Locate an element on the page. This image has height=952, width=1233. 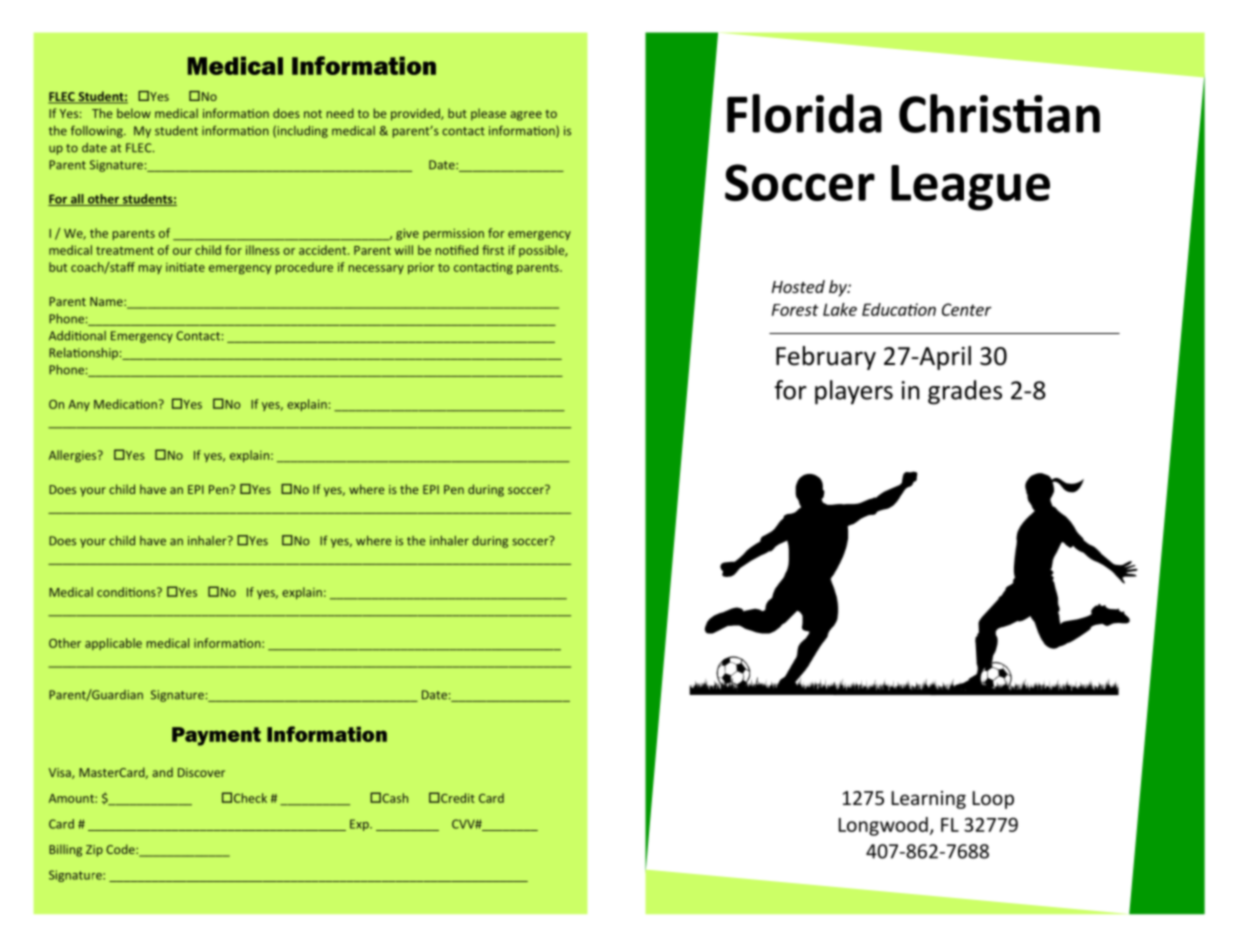
agree is located at coordinates (526, 116).
